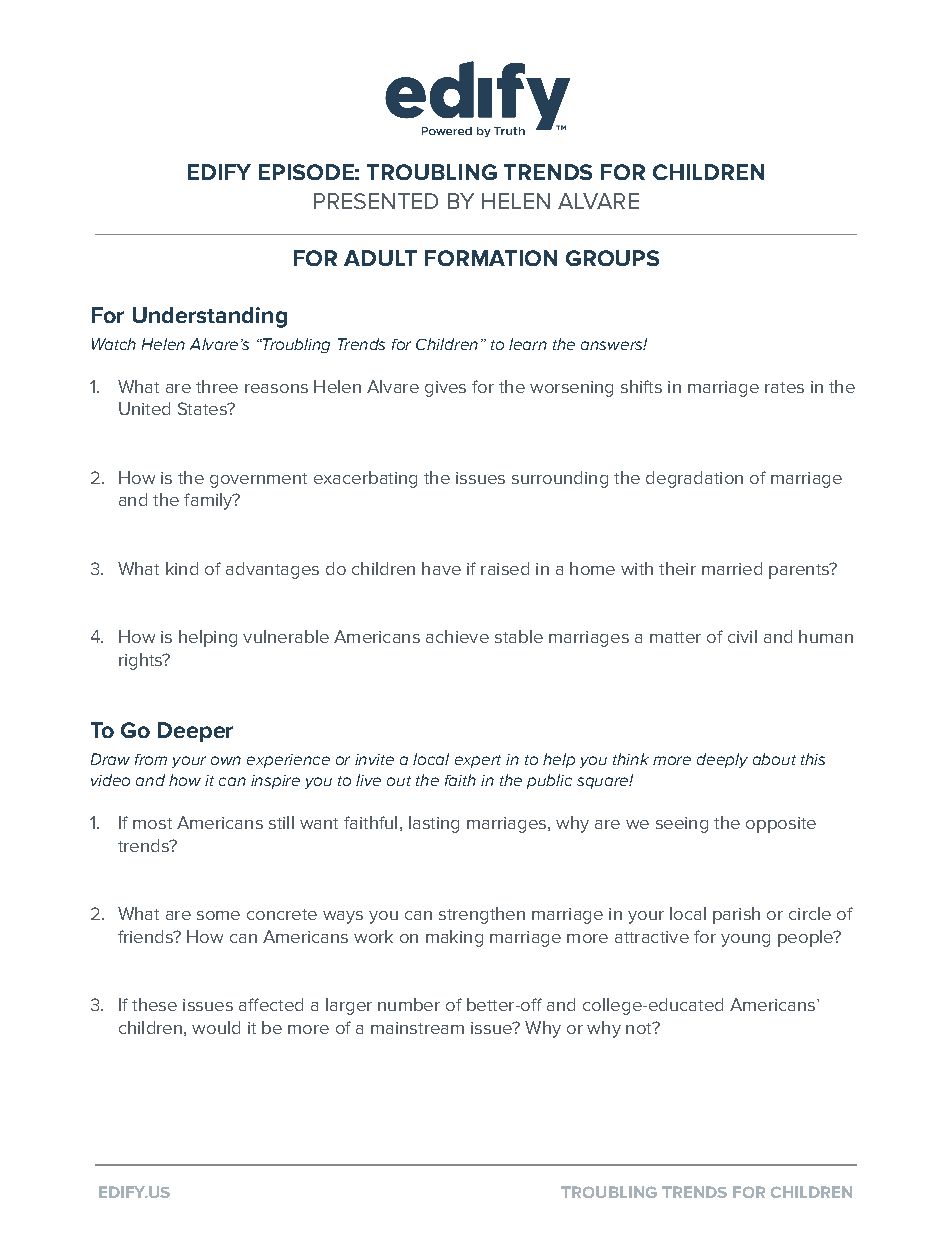 This screenshot has height=1233, width=952. I want to click on lasting, so click(434, 824).
